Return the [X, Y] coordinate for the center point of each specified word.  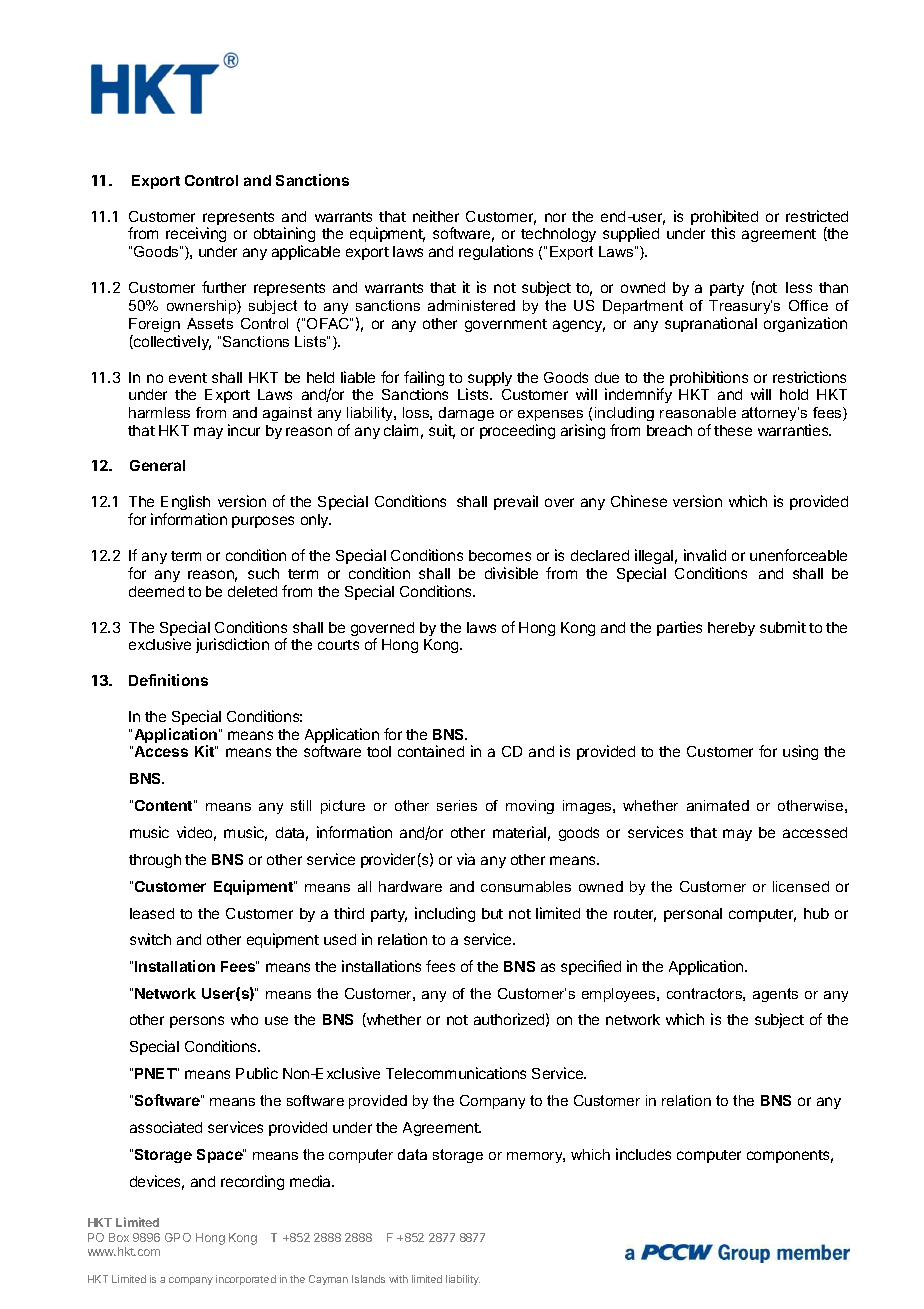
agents [775, 995]
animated [718, 805]
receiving [196, 234]
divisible [511, 573]
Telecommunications [456, 1073]
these [733, 430]
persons [197, 1022]
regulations [496, 252]
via [466, 859]
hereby [731, 629]
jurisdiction [232, 645]
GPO [178, 1237]
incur [244, 430]
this [723, 233]
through [155, 861]
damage [466, 416]
